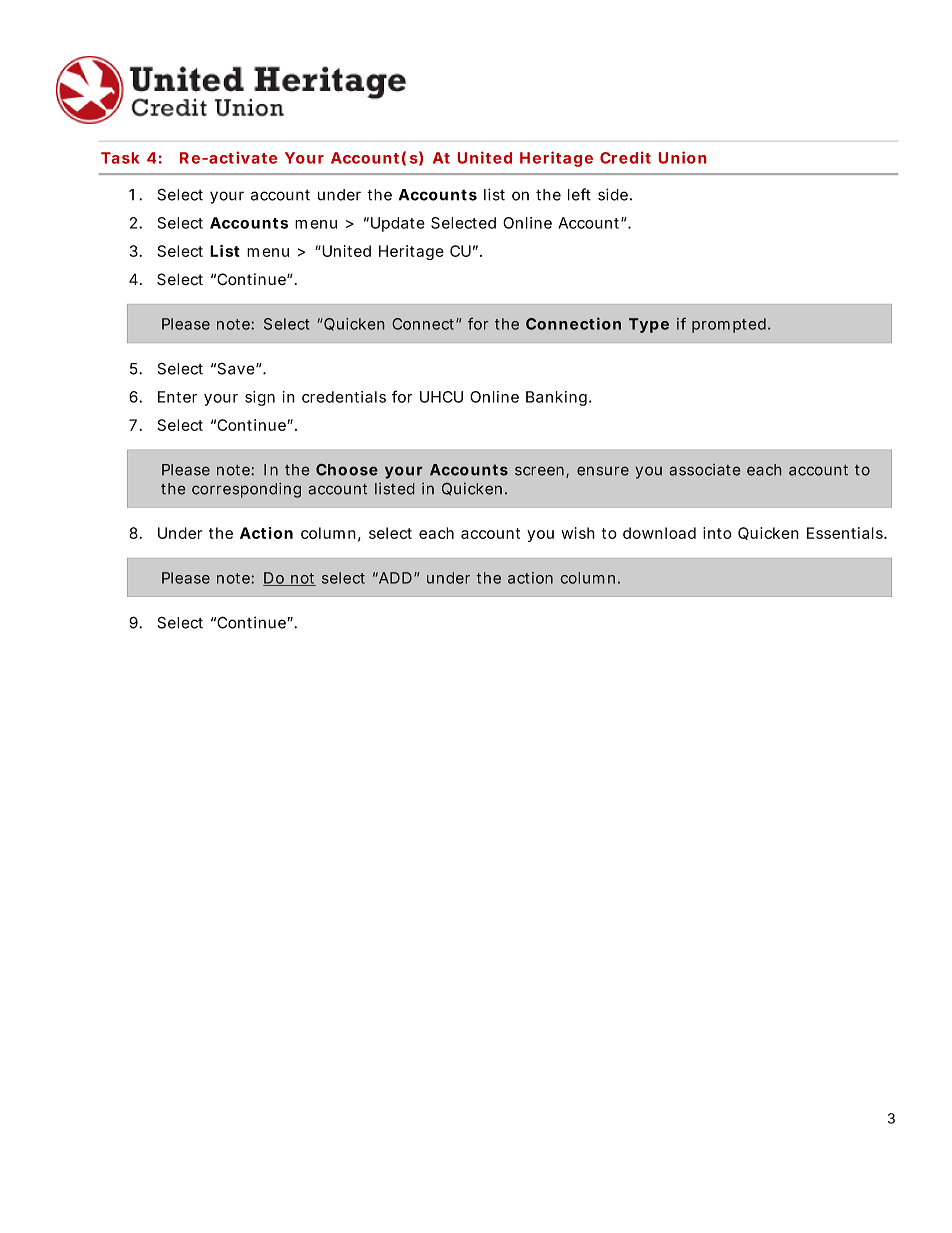 This screenshot has width=952, height=1233. I want to click on Task, so click(120, 158).
